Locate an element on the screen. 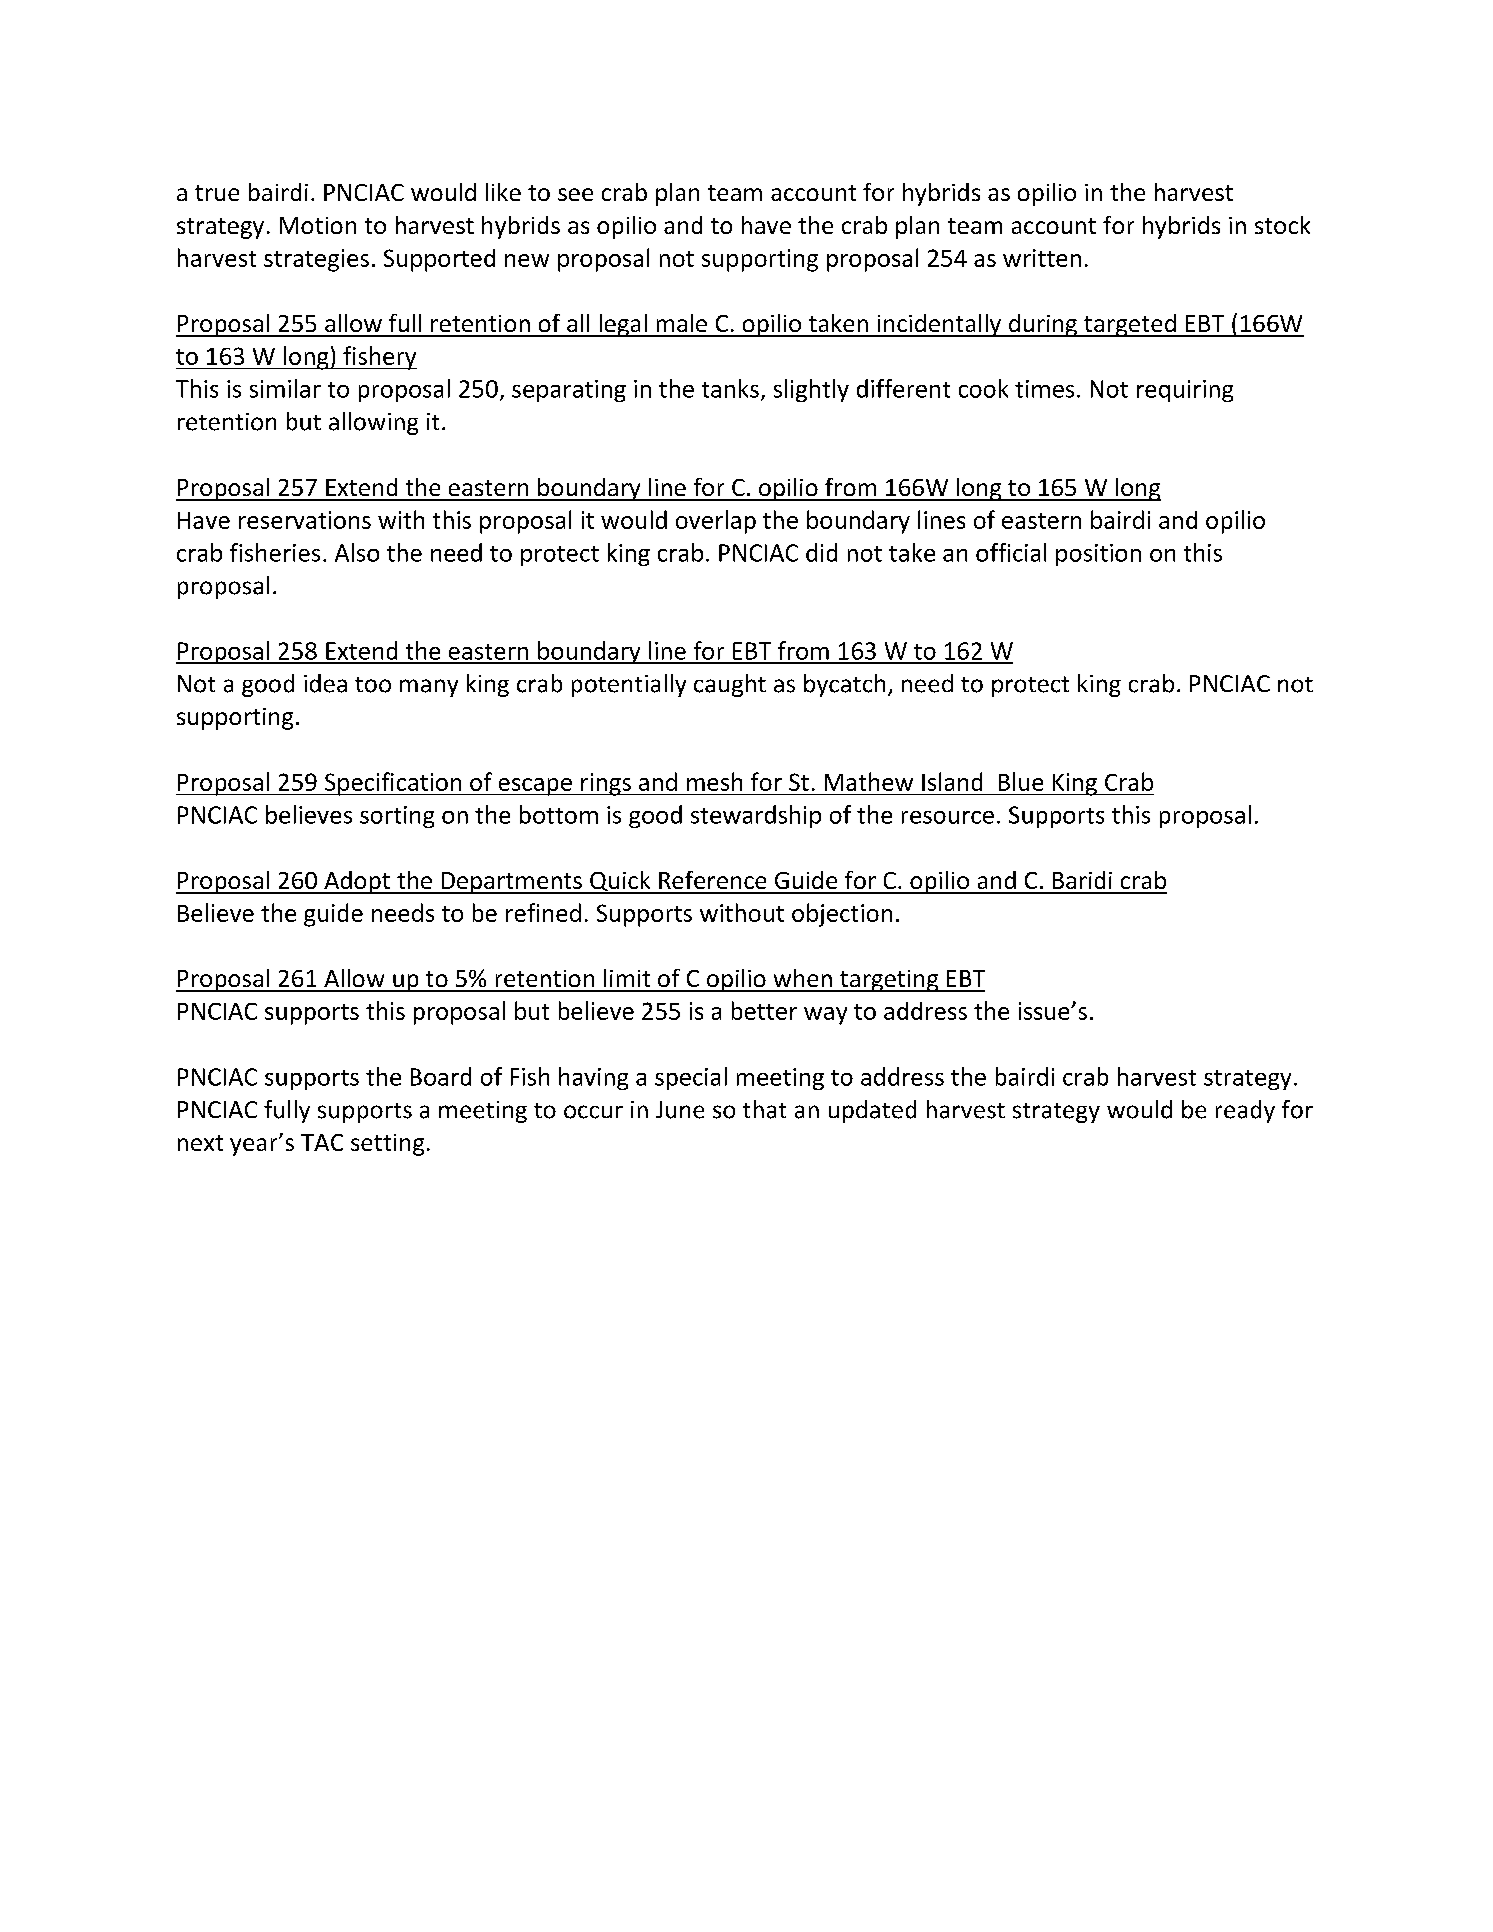 The height and width of the screenshot is (1932, 1493). requiring is located at coordinates (1185, 391).
